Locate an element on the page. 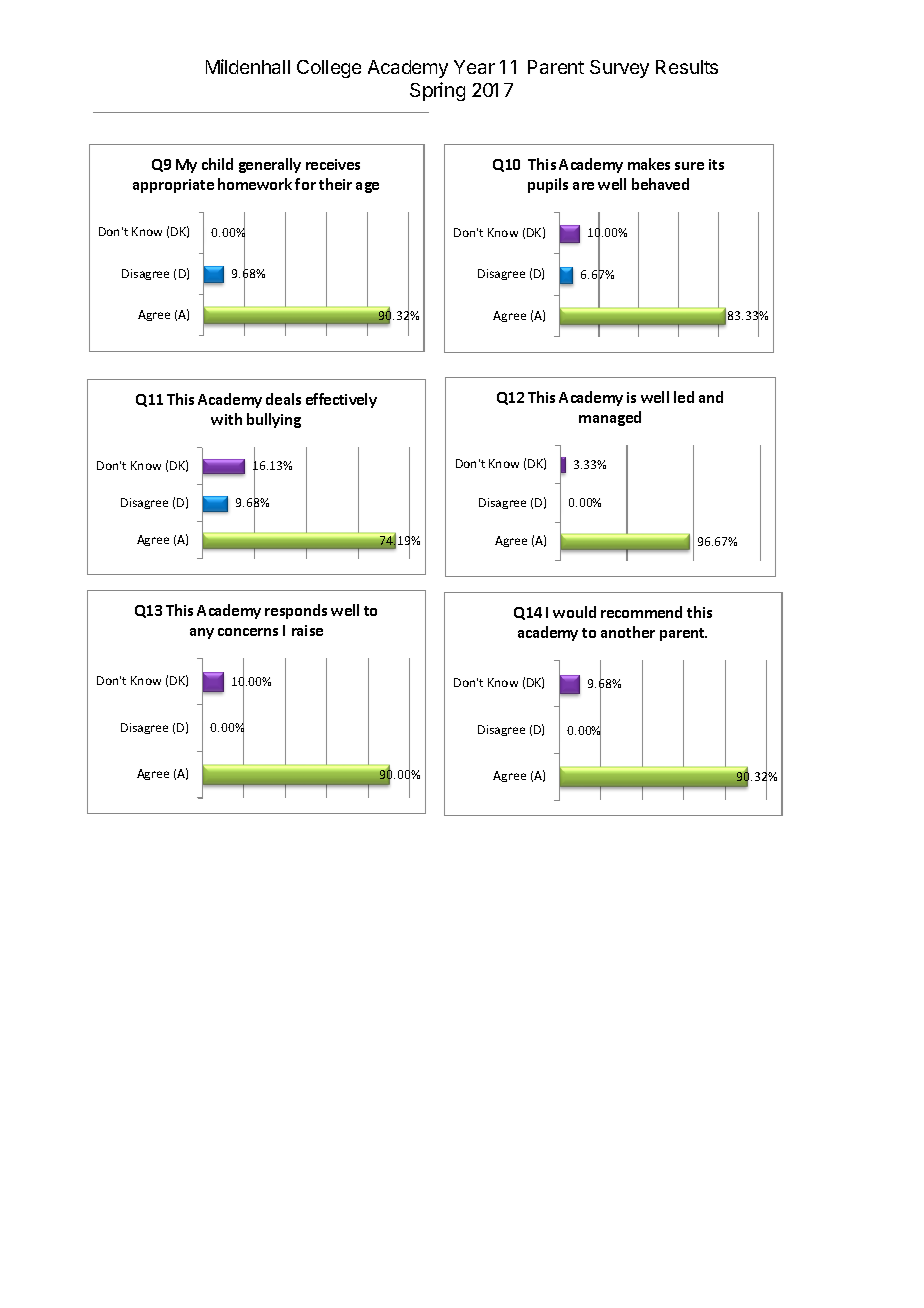 This page has height=1308, width=924. Survey is located at coordinates (619, 69).
